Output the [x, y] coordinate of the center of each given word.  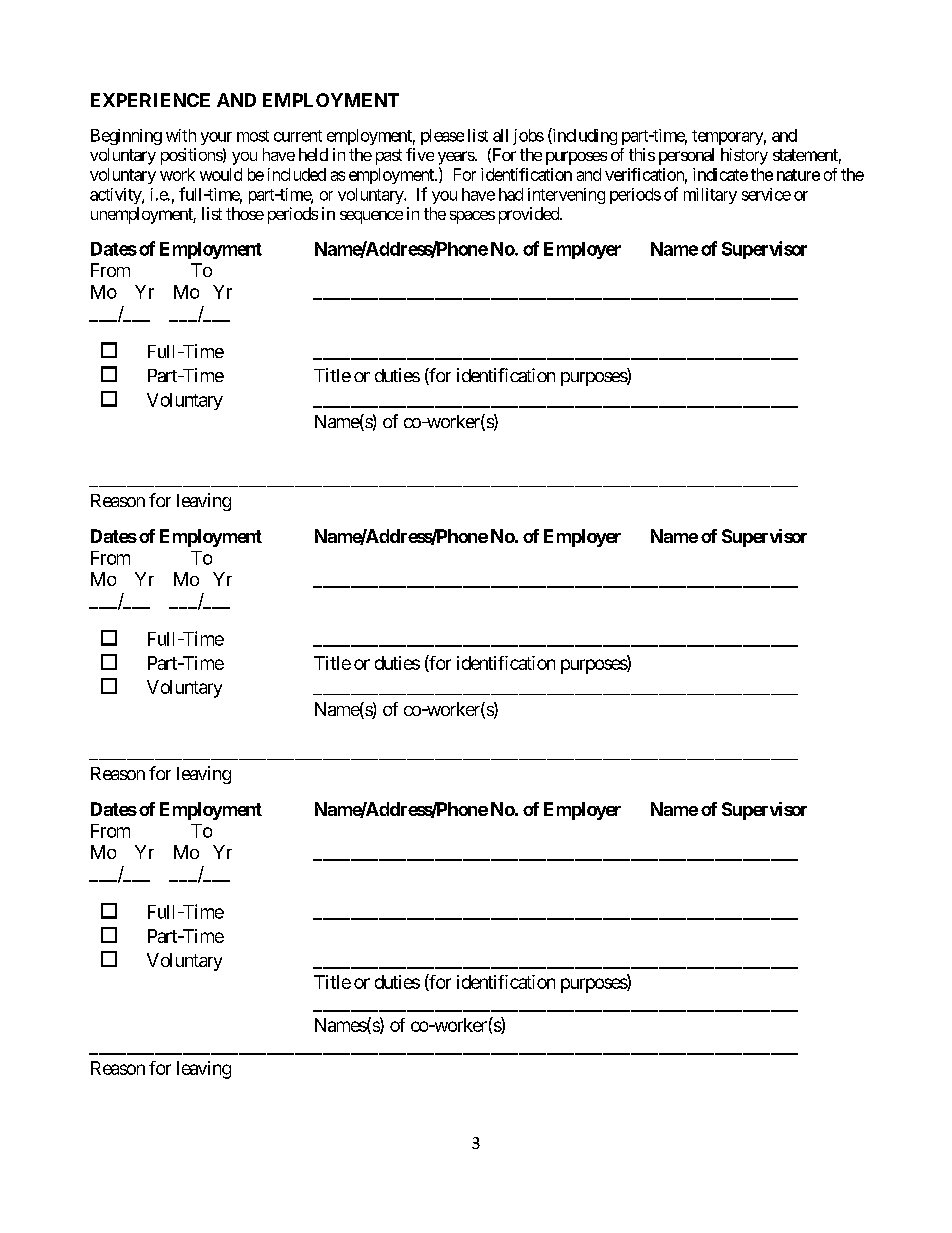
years [456, 158]
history [744, 156]
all [500, 135]
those [245, 213]
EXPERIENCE [150, 100]
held [313, 154]
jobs [528, 137]
